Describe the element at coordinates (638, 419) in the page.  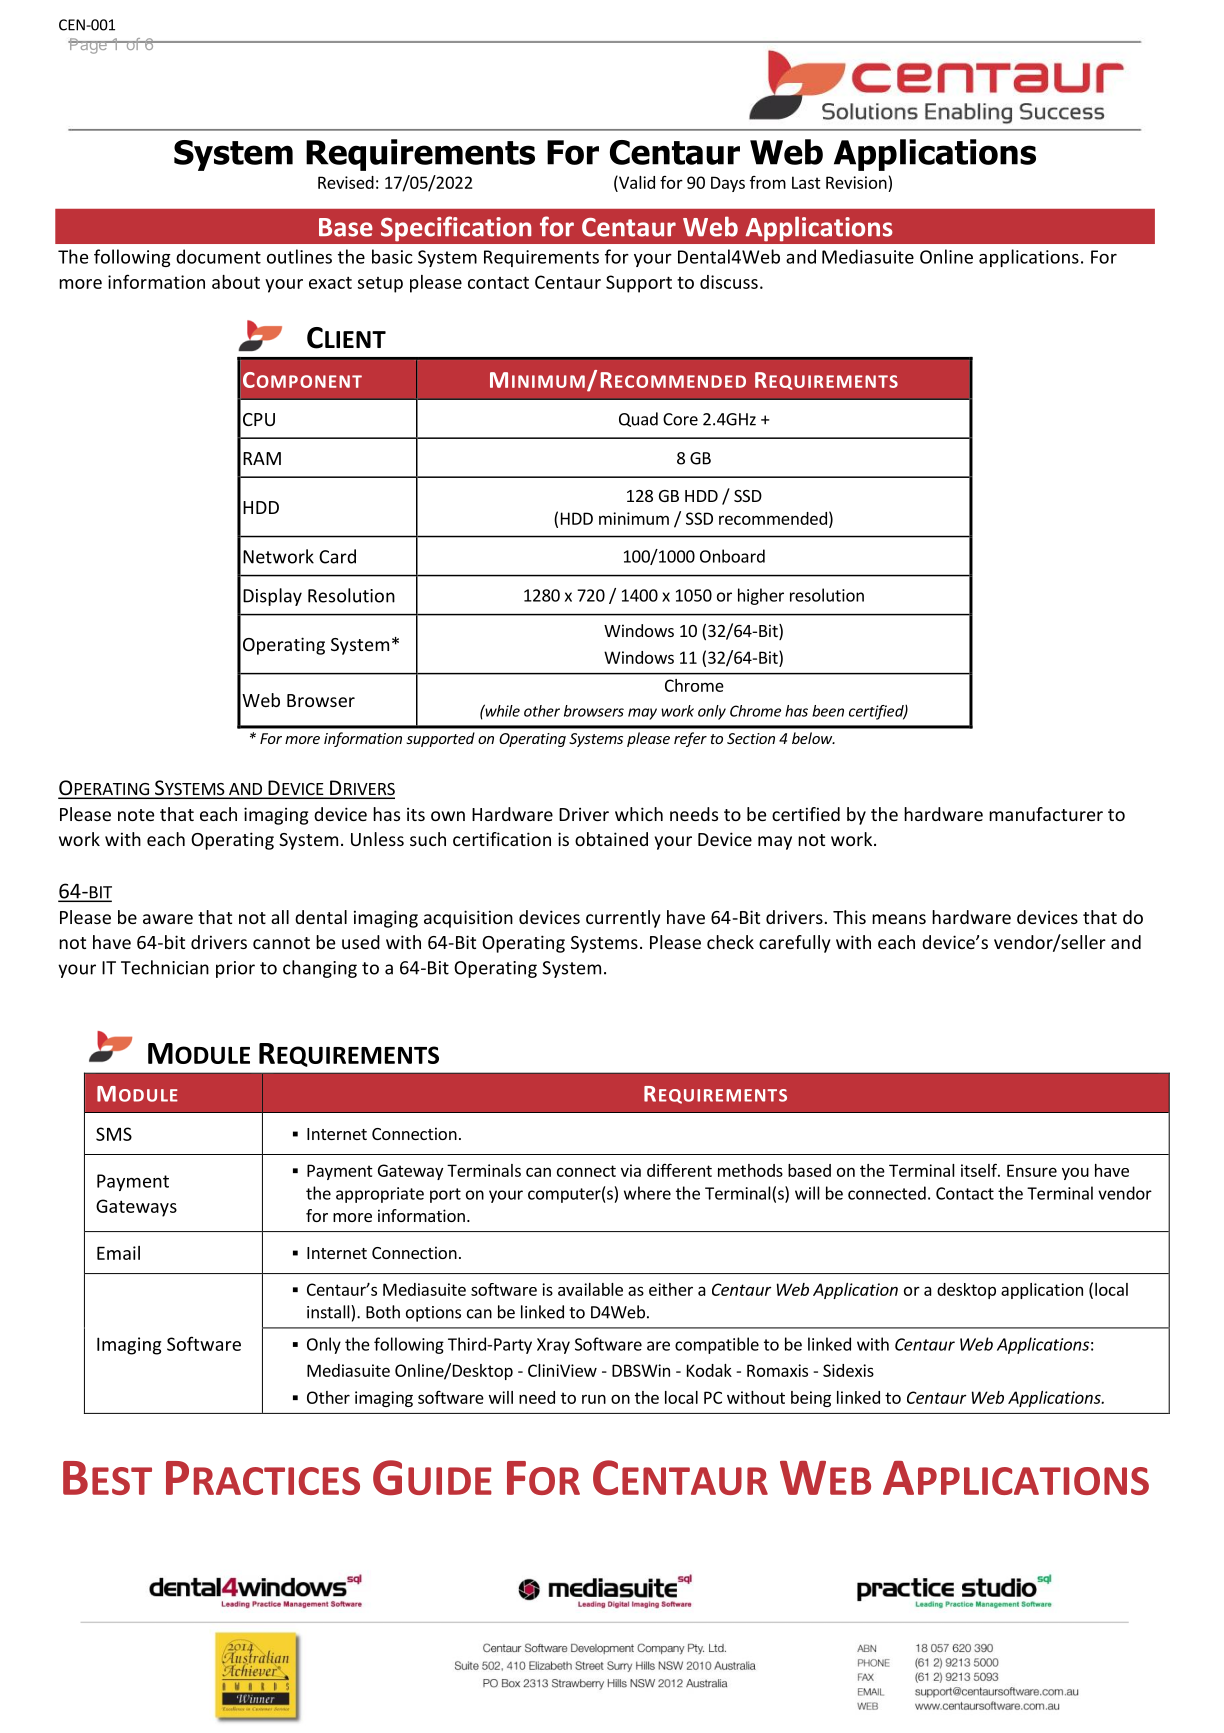
I see `Quad` at that location.
